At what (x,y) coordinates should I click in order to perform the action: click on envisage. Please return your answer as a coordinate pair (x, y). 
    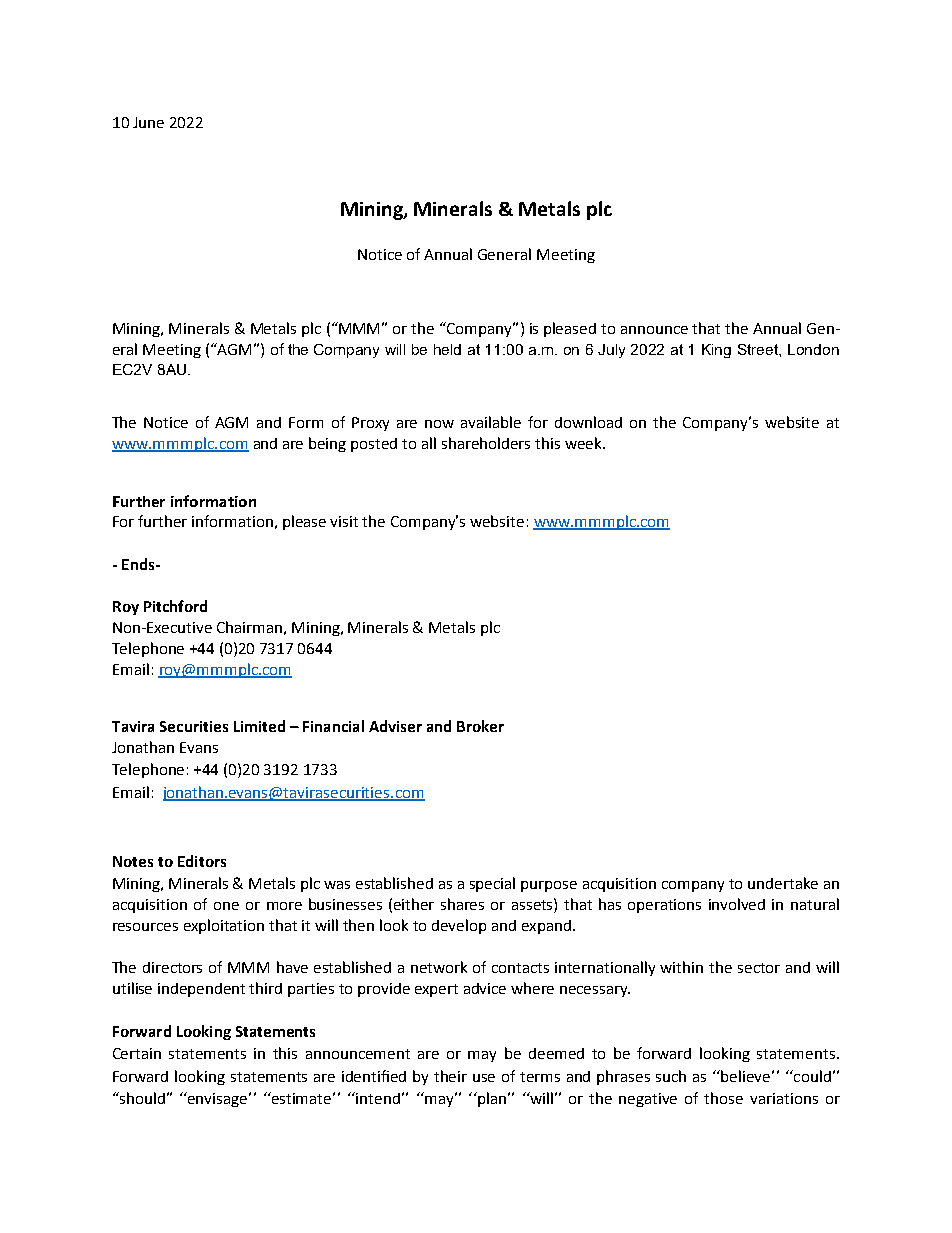
    Looking at the image, I should click on (218, 1099).
